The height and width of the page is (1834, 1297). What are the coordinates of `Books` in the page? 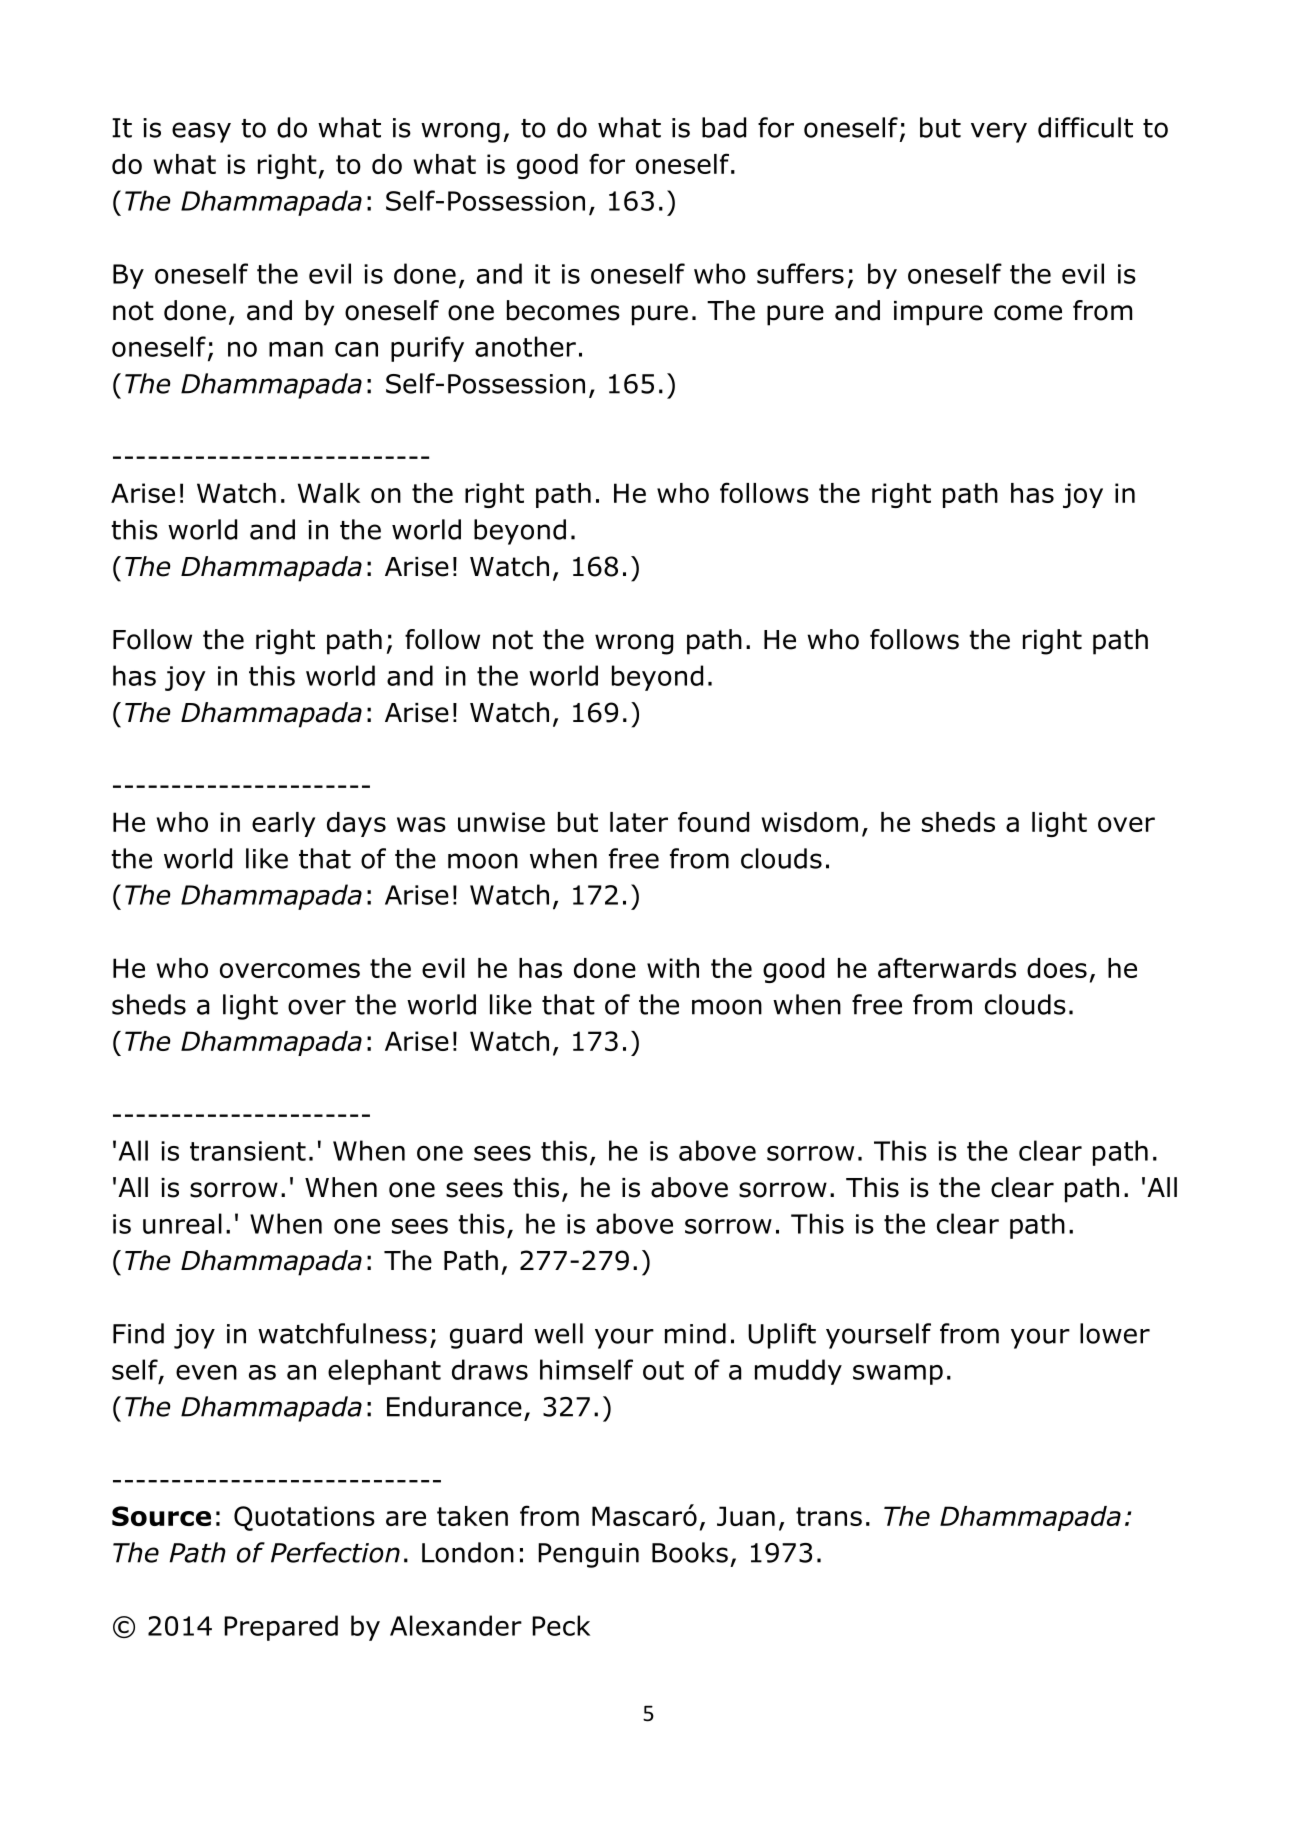 It's located at (690, 1552).
